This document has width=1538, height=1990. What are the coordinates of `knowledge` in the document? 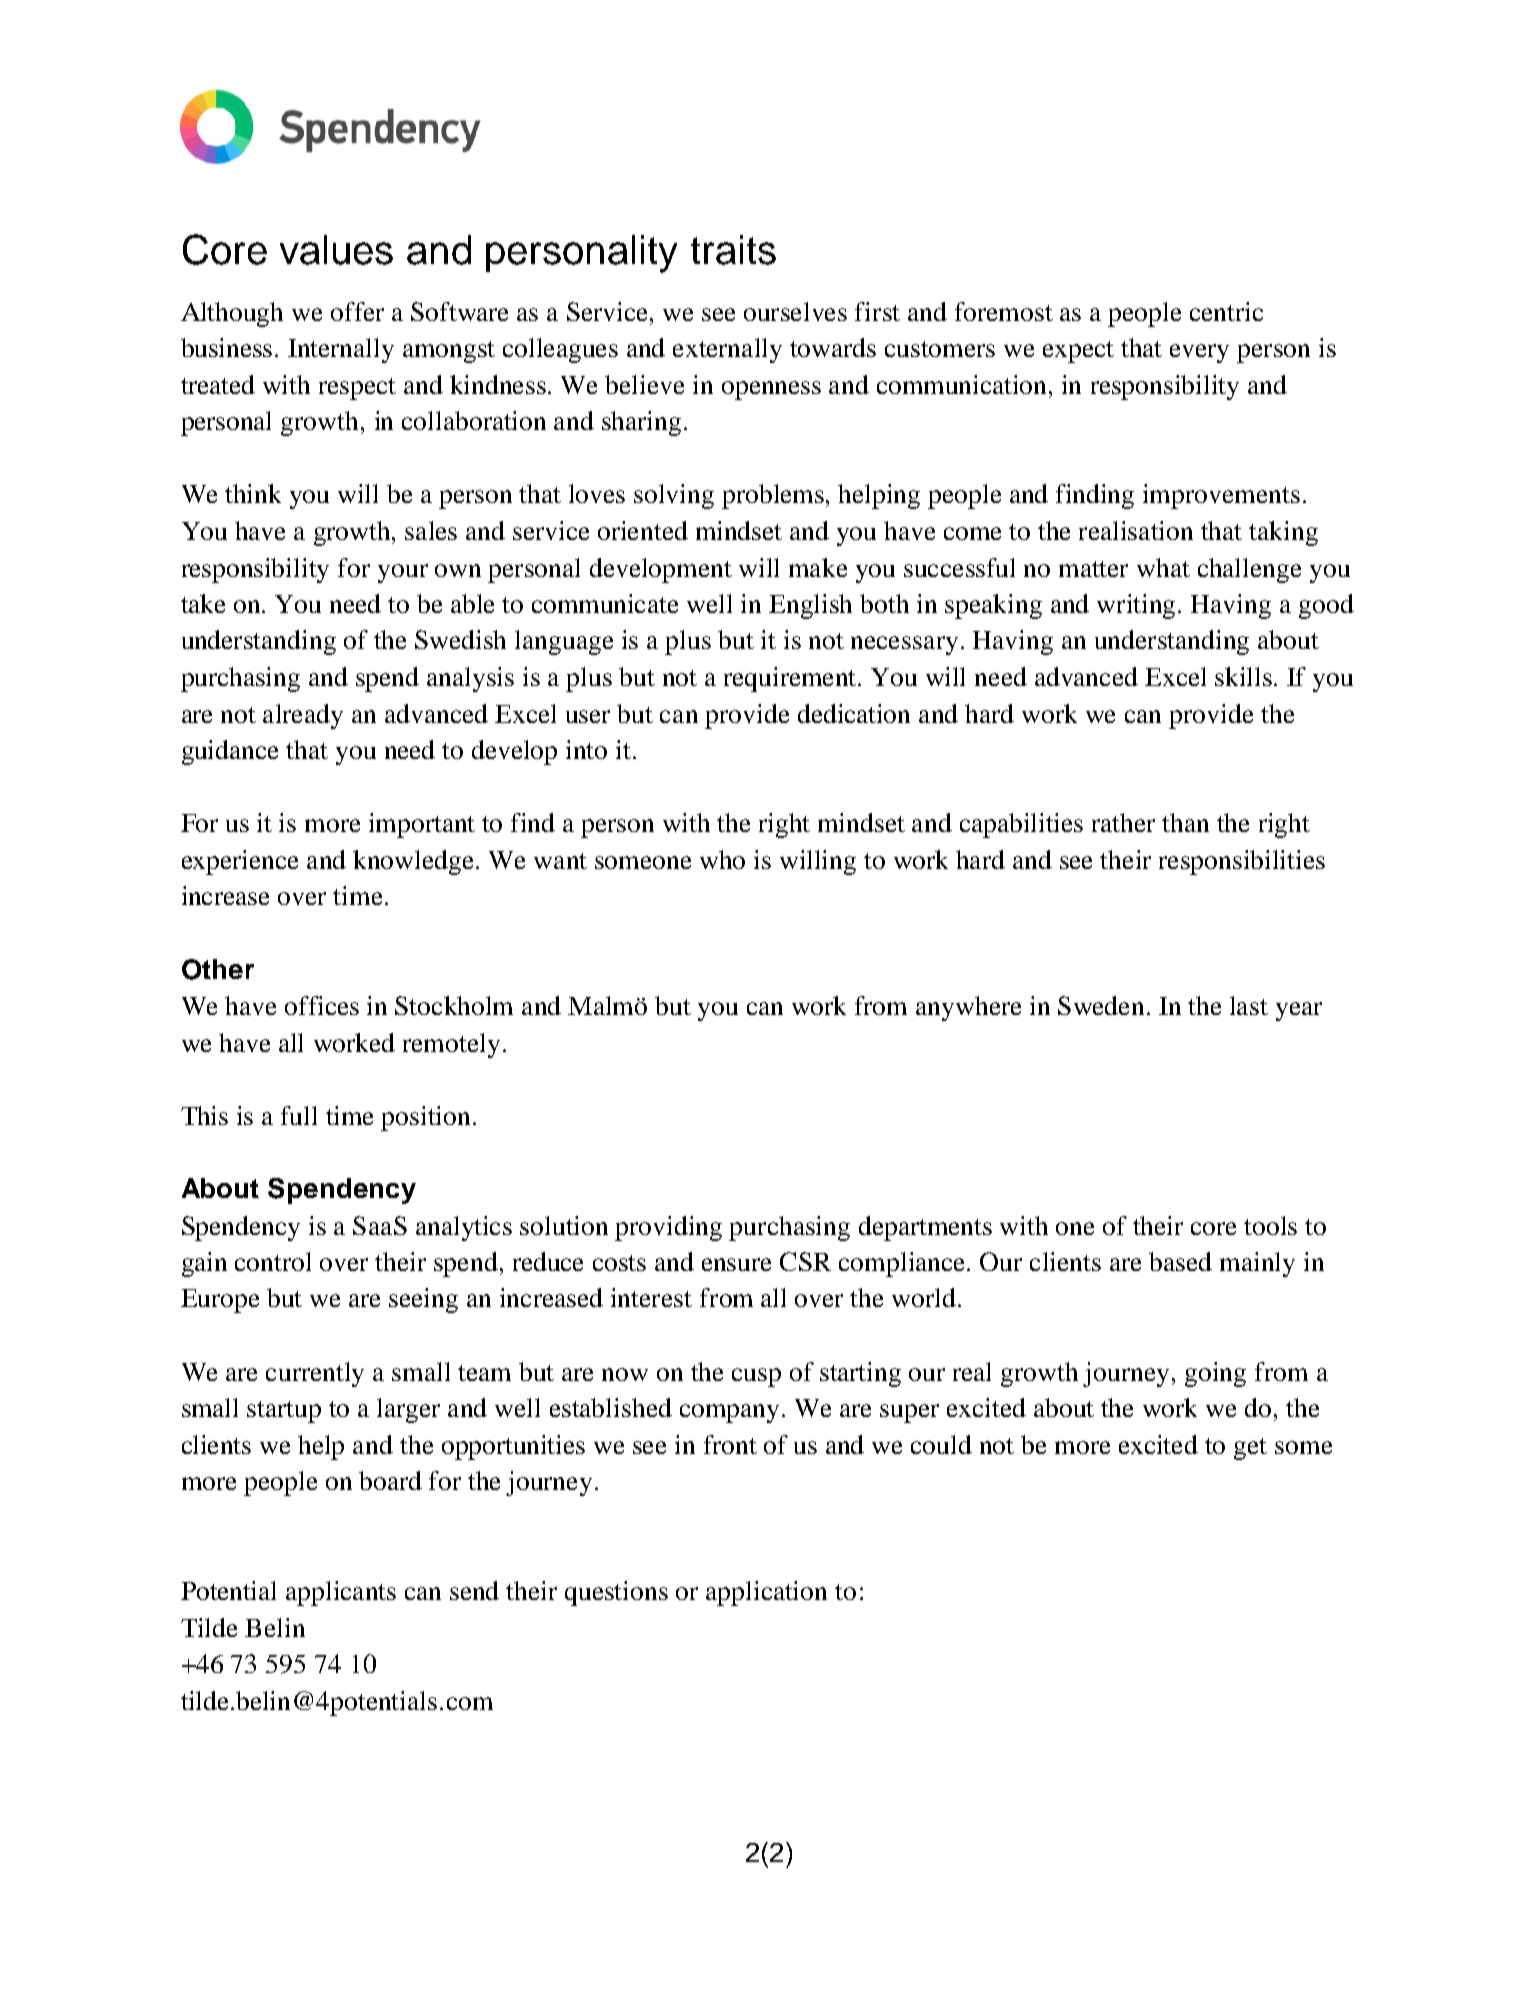 It's located at (415, 862).
